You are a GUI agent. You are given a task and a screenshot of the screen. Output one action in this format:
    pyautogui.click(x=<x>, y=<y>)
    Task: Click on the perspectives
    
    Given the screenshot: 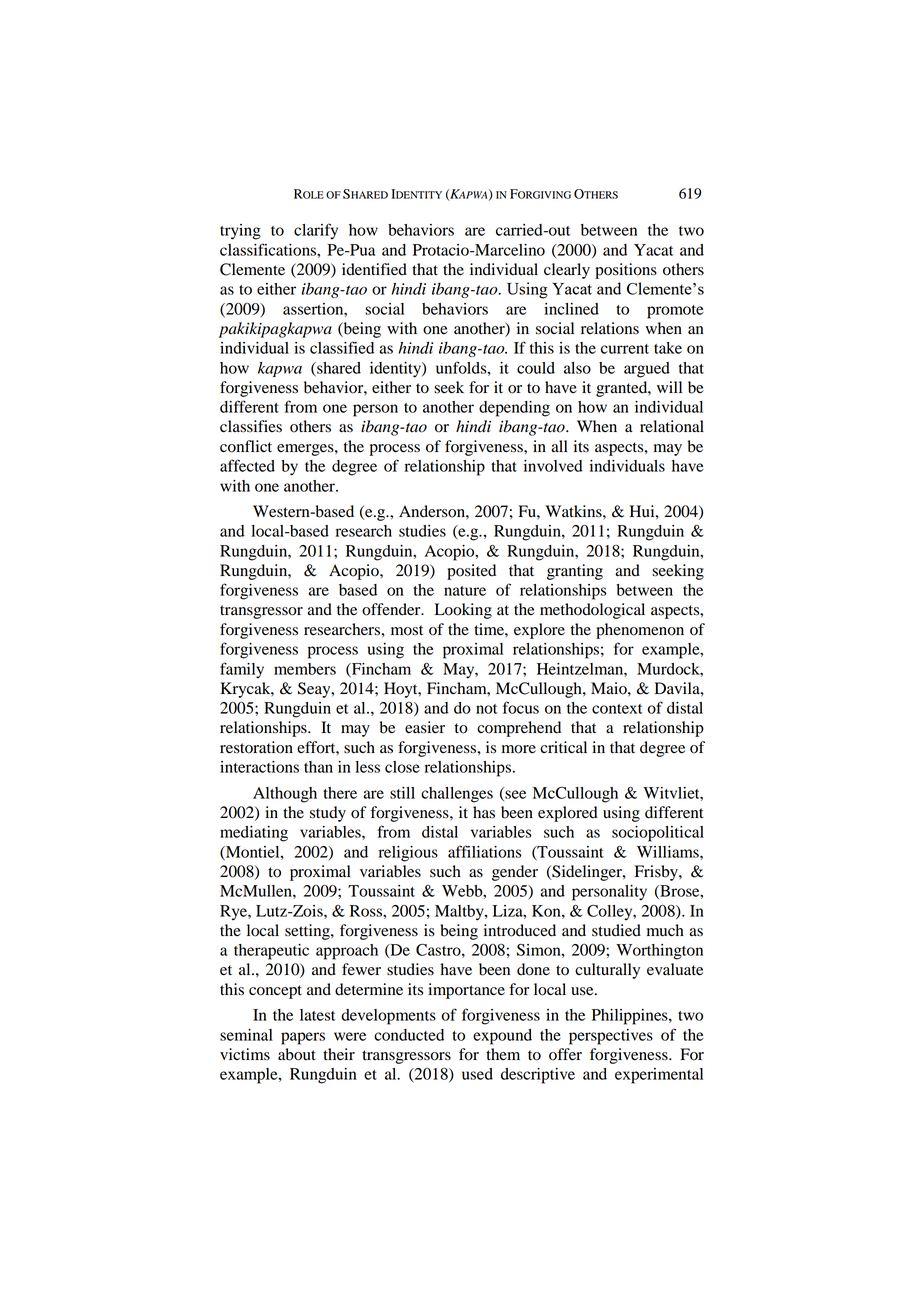 What is the action you would take?
    pyautogui.click(x=611, y=1037)
